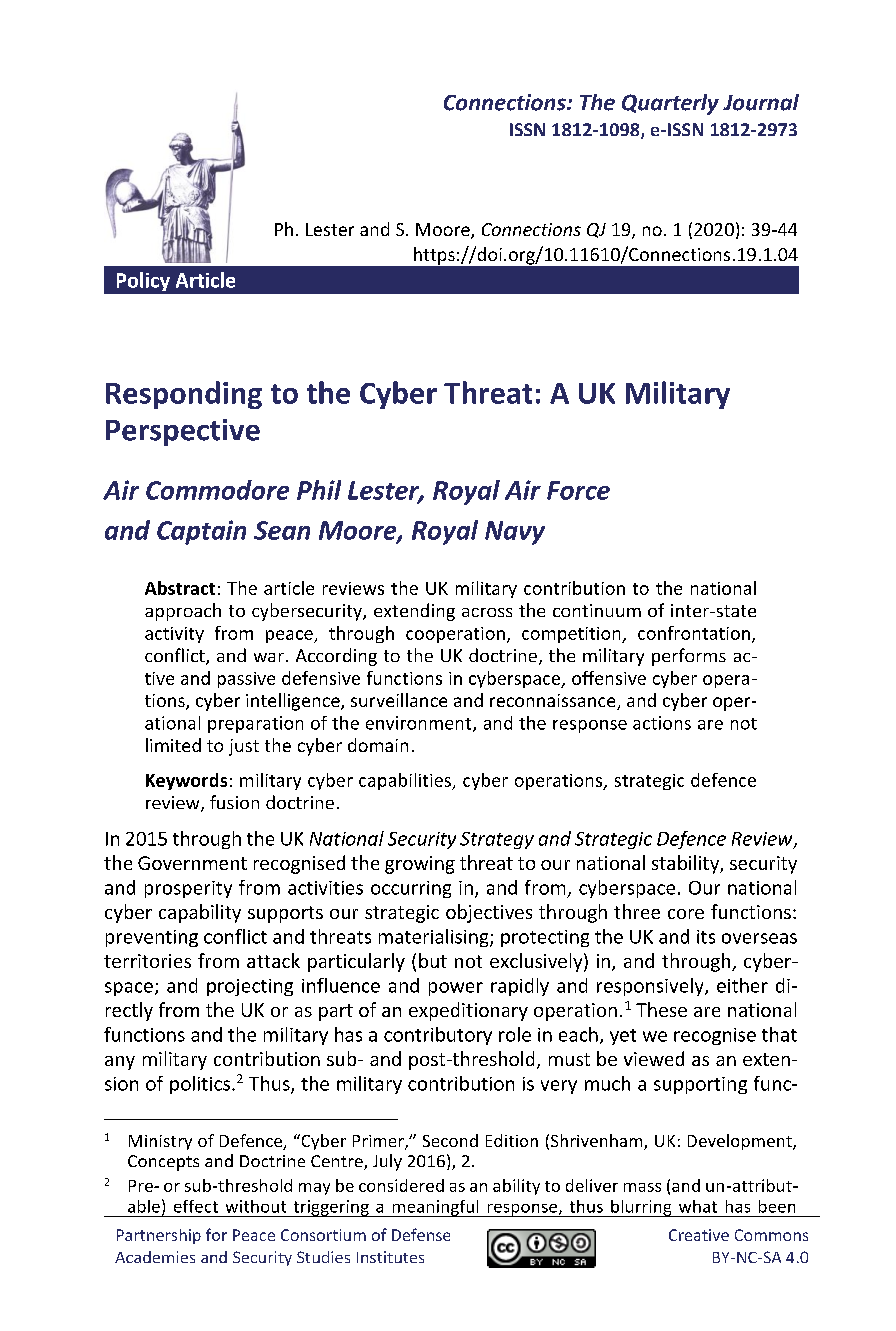  Describe the element at coordinates (515, 533) in the page. I see `Navy` at that location.
